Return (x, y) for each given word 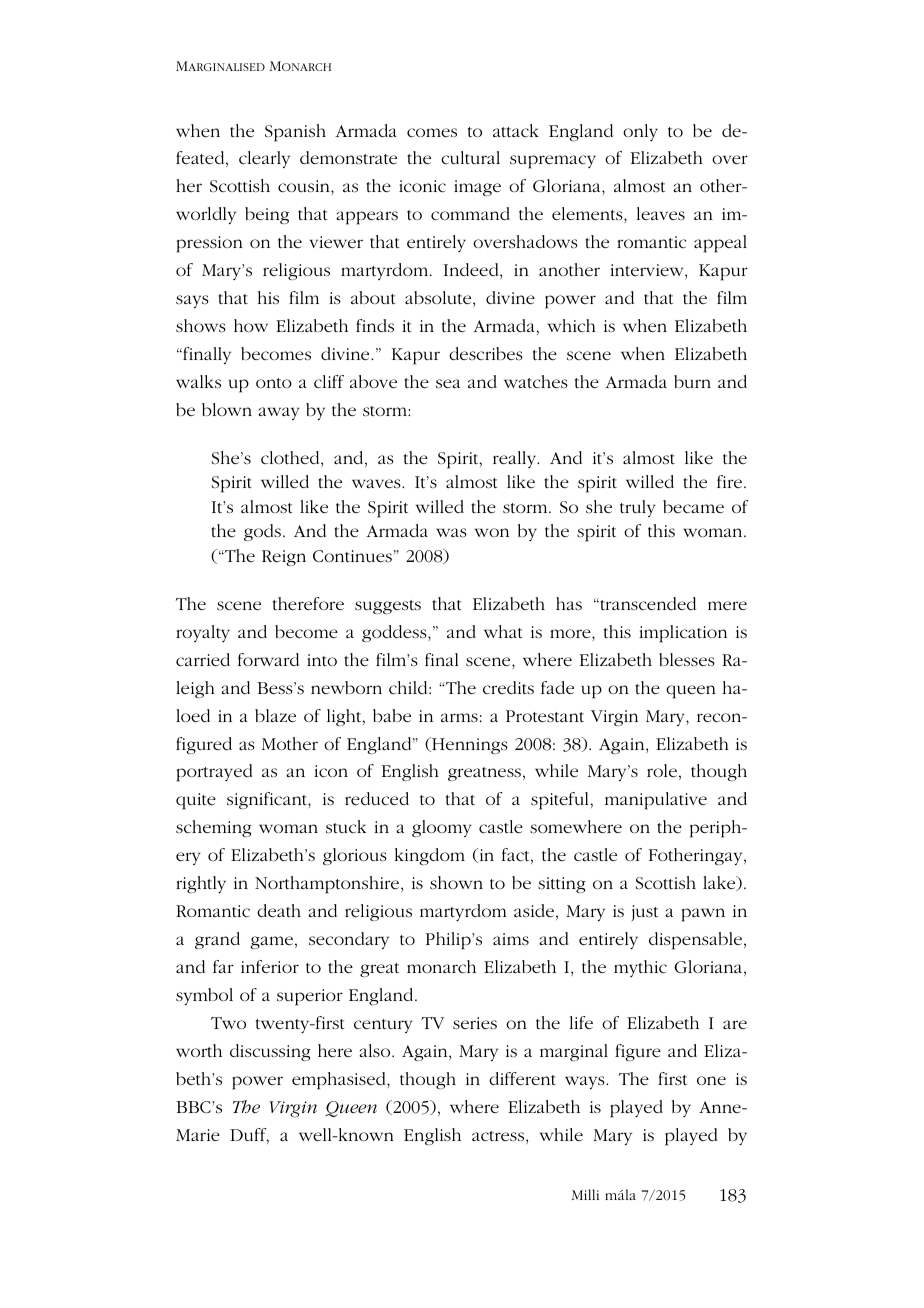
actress (499, 1137)
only (640, 132)
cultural (470, 157)
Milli (585, 1194)
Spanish (295, 133)
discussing (270, 1052)
